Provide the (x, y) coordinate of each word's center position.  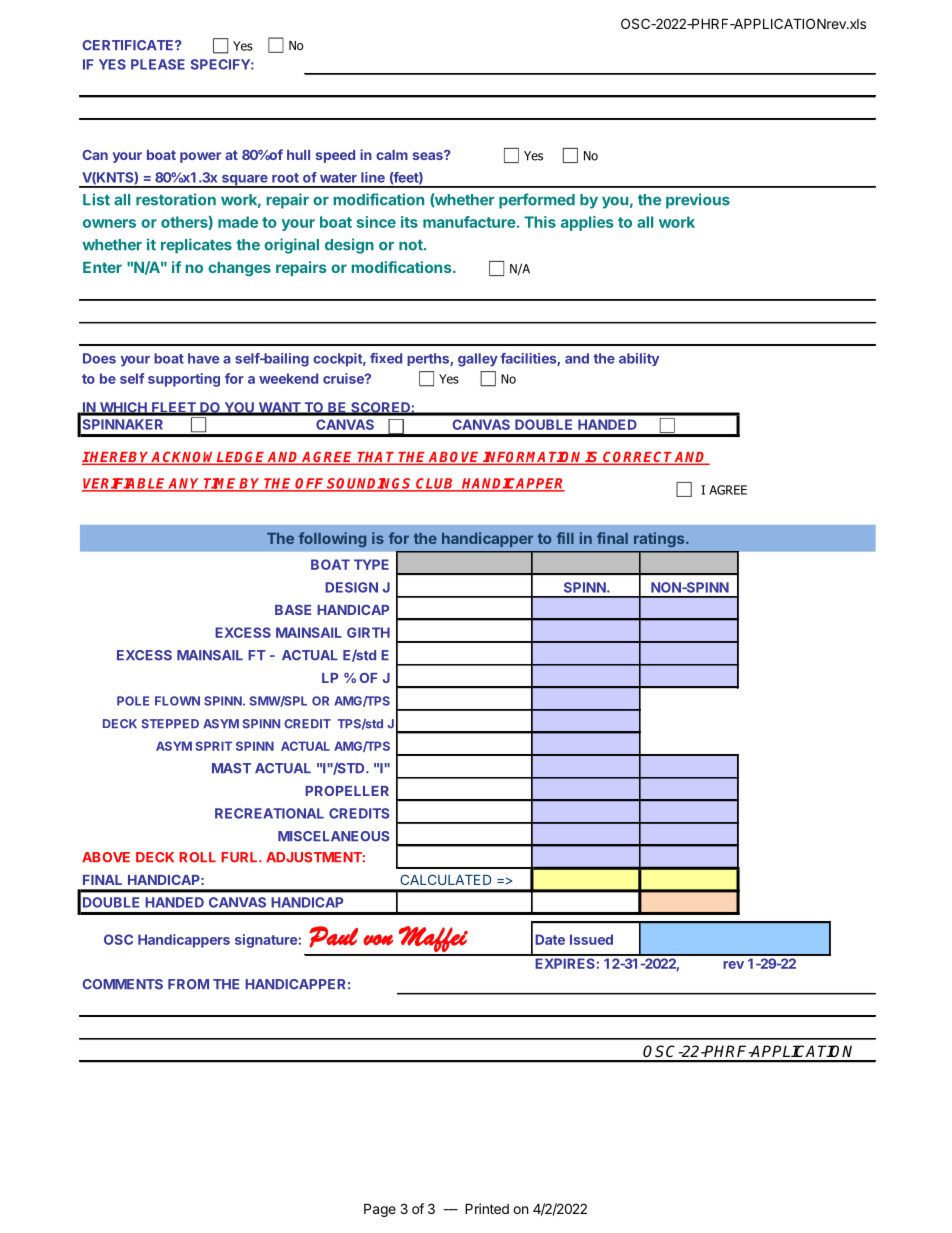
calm (392, 155)
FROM (188, 984)
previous (698, 201)
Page (380, 1210)
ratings (660, 539)
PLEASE (158, 64)
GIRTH (368, 632)
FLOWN (177, 701)
